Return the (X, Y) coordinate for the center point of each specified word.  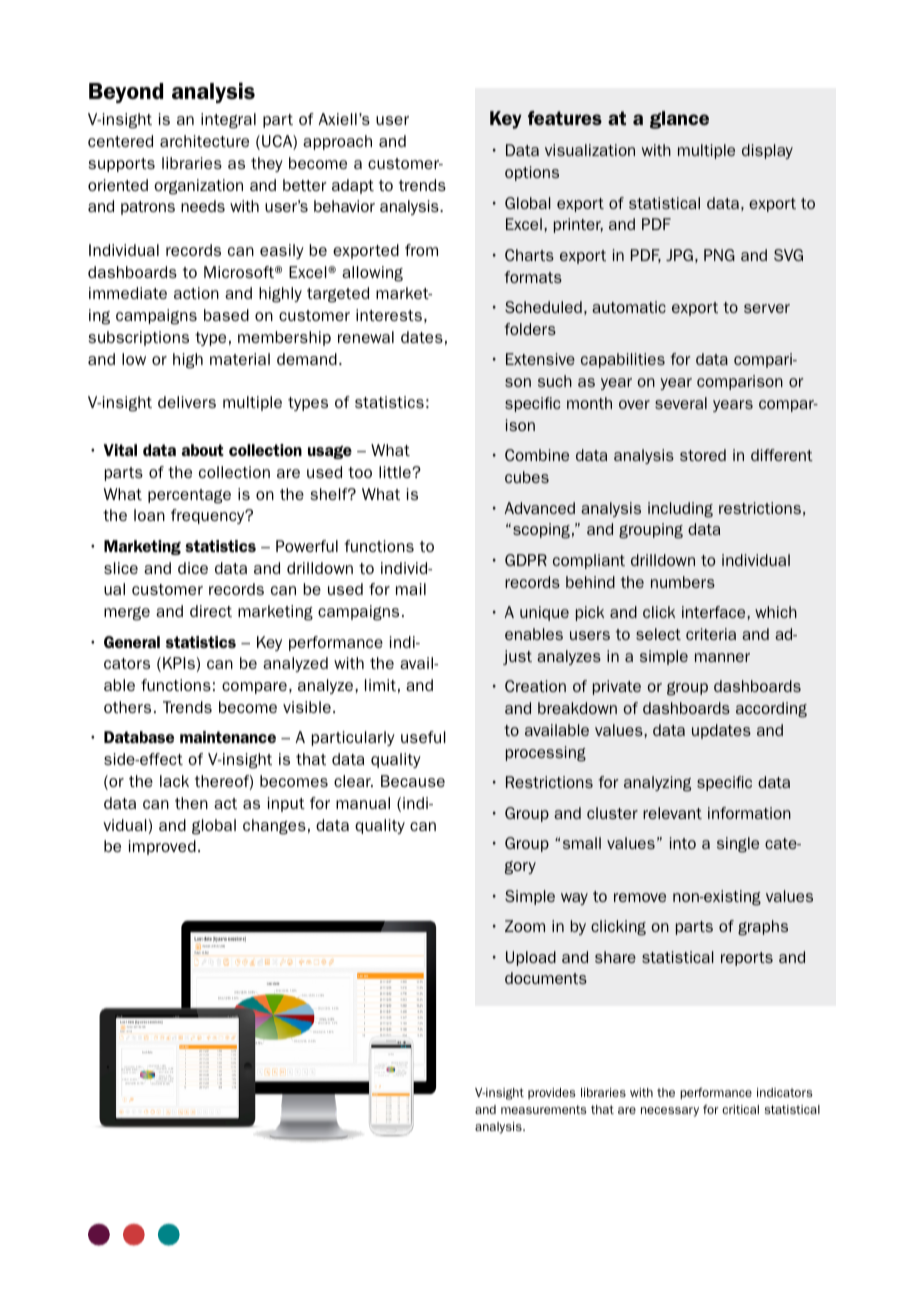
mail (411, 589)
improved (162, 847)
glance (679, 120)
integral (228, 121)
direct (211, 611)
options (532, 173)
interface (715, 612)
